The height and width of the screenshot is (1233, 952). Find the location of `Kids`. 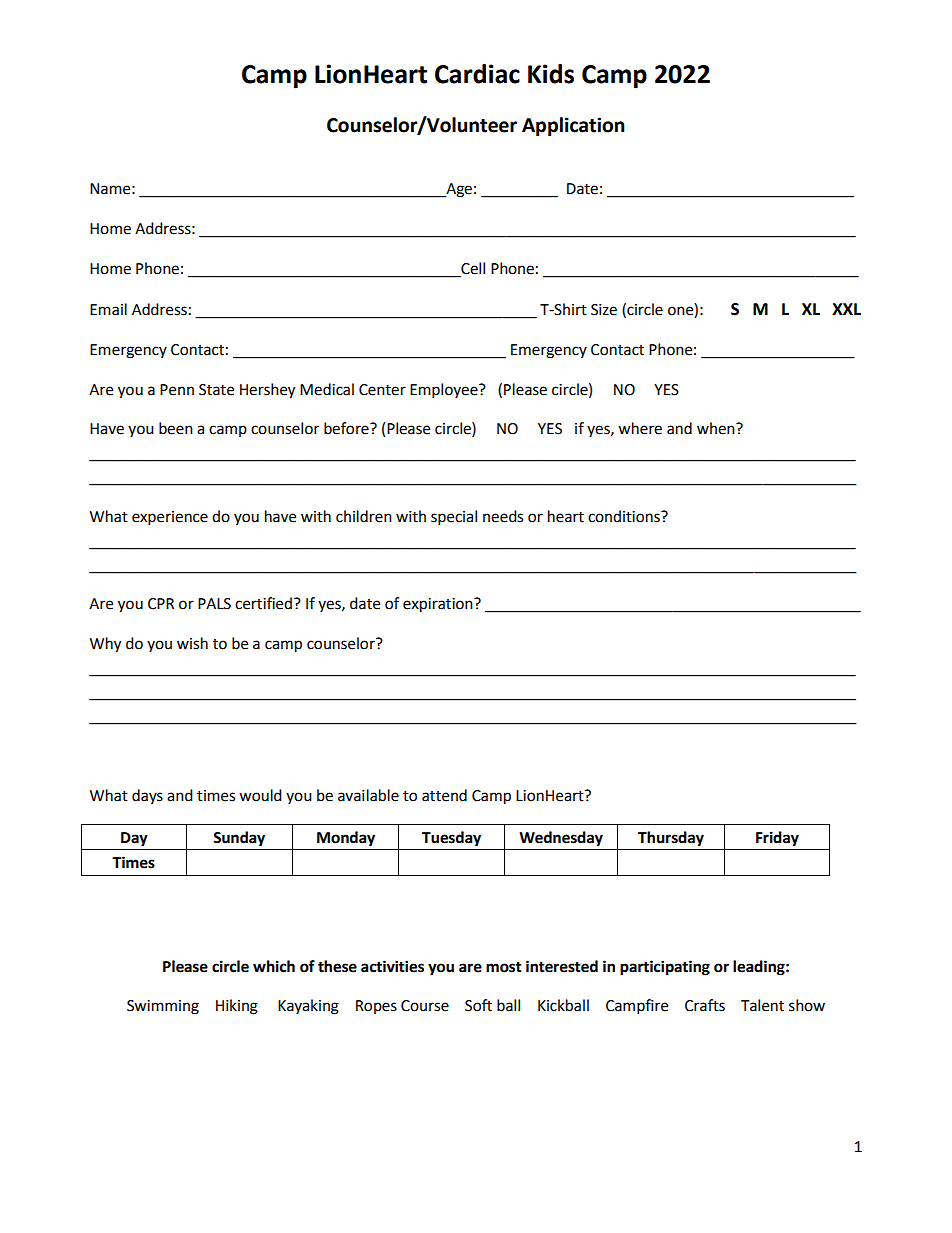

Kids is located at coordinates (551, 74).
